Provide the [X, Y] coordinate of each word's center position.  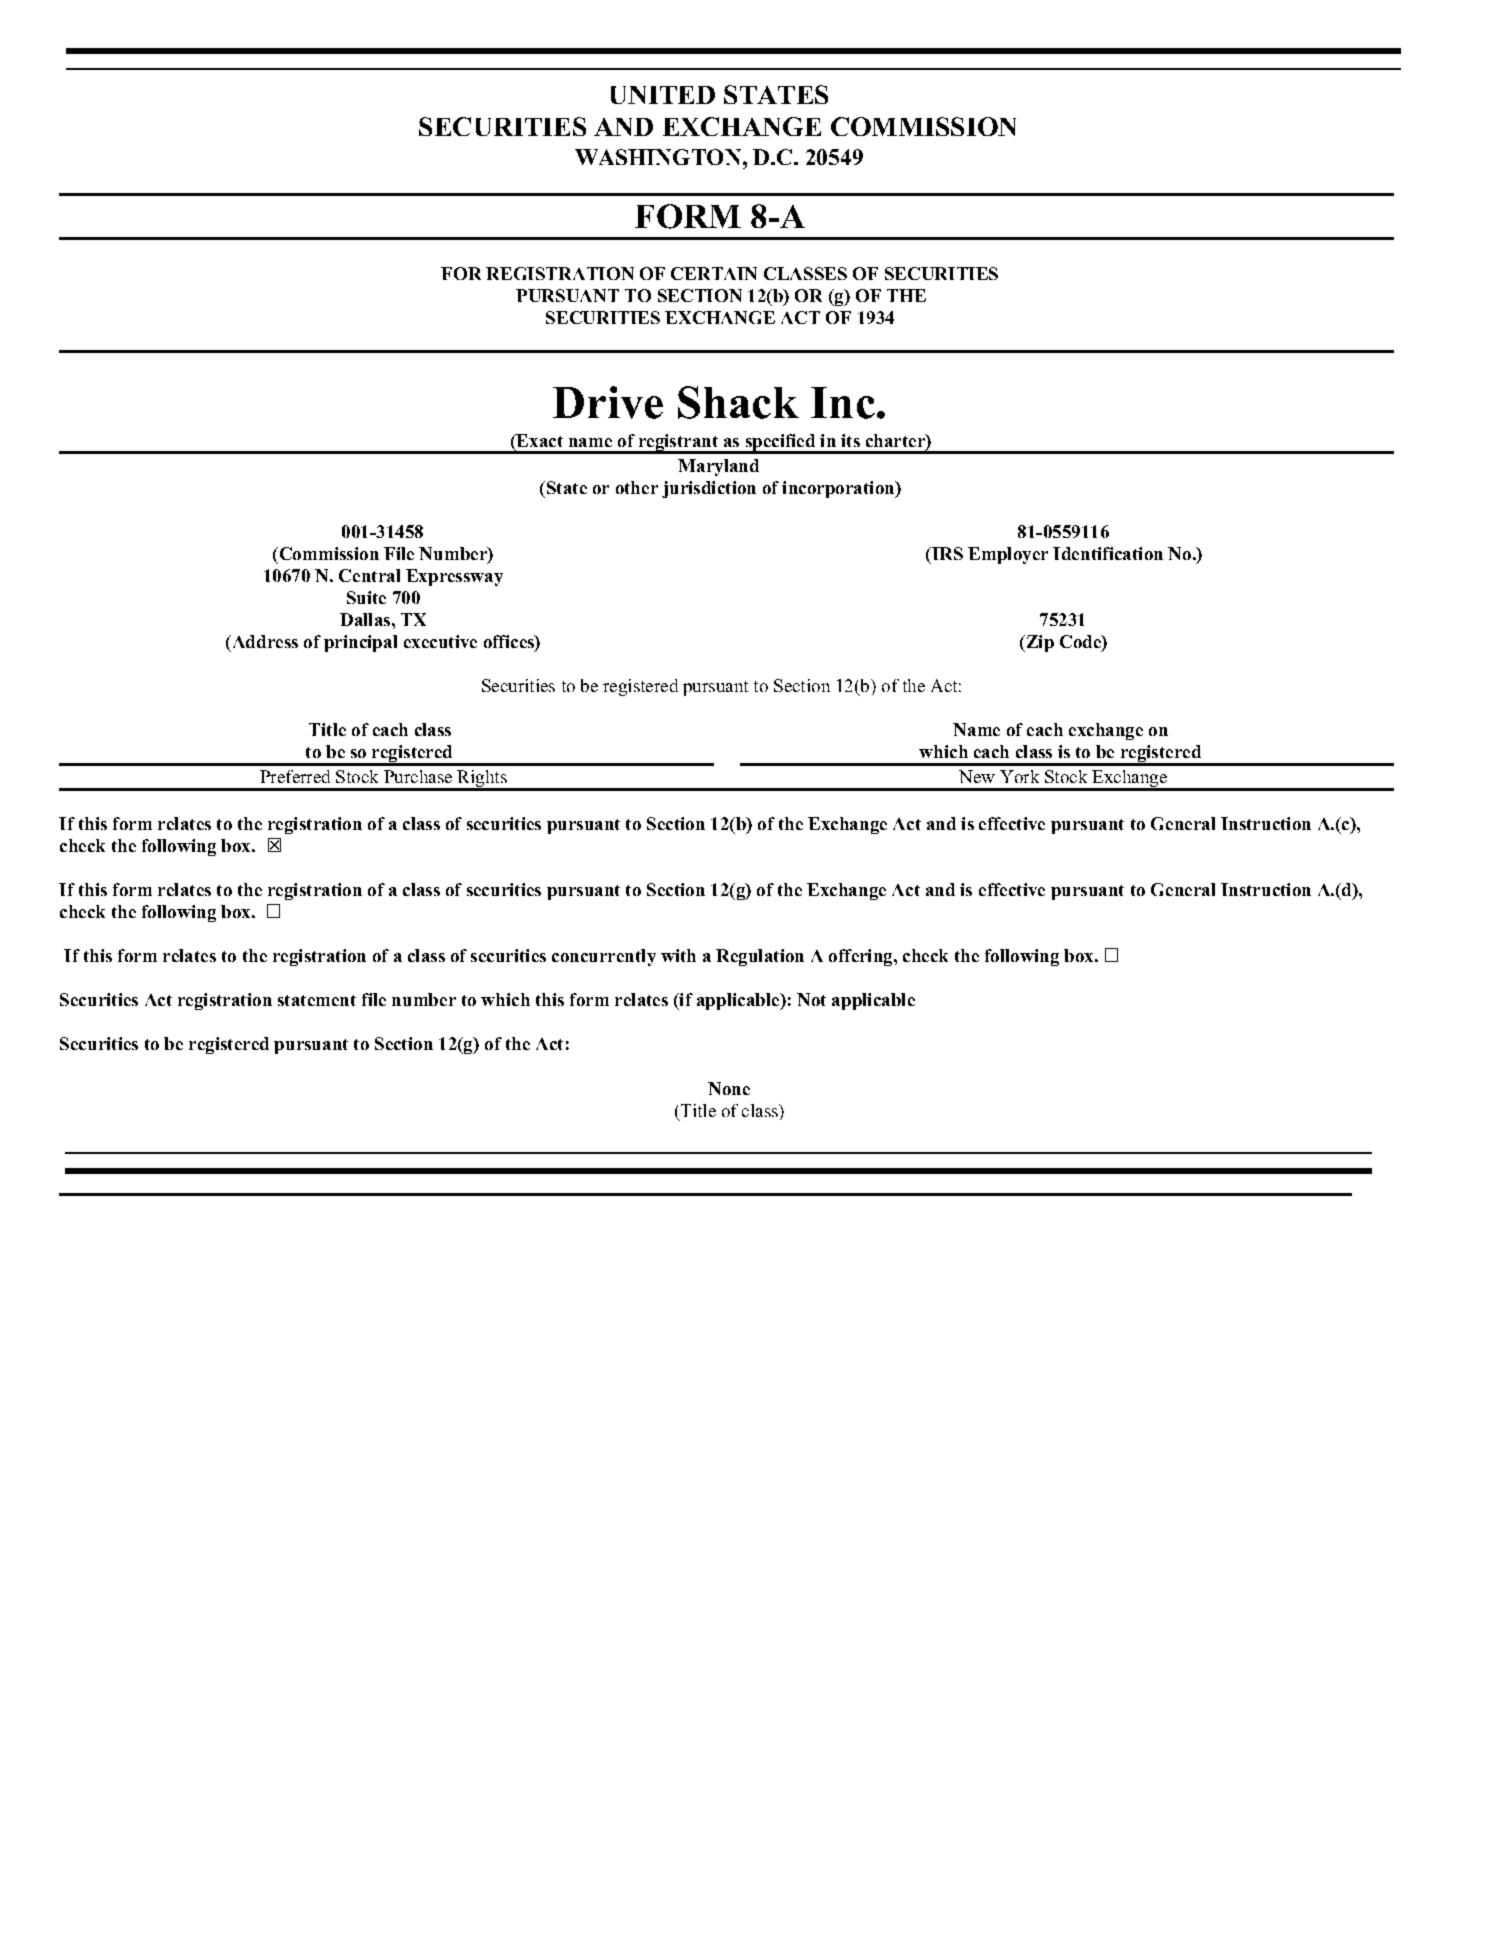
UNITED [663, 95]
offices [510, 643]
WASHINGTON [658, 157]
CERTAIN [714, 273]
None [729, 1088]
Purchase [418, 776]
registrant [678, 444]
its [850, 440]
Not [811, 999]
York [1019, 776]
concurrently [604, 957]
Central [369, 575]
